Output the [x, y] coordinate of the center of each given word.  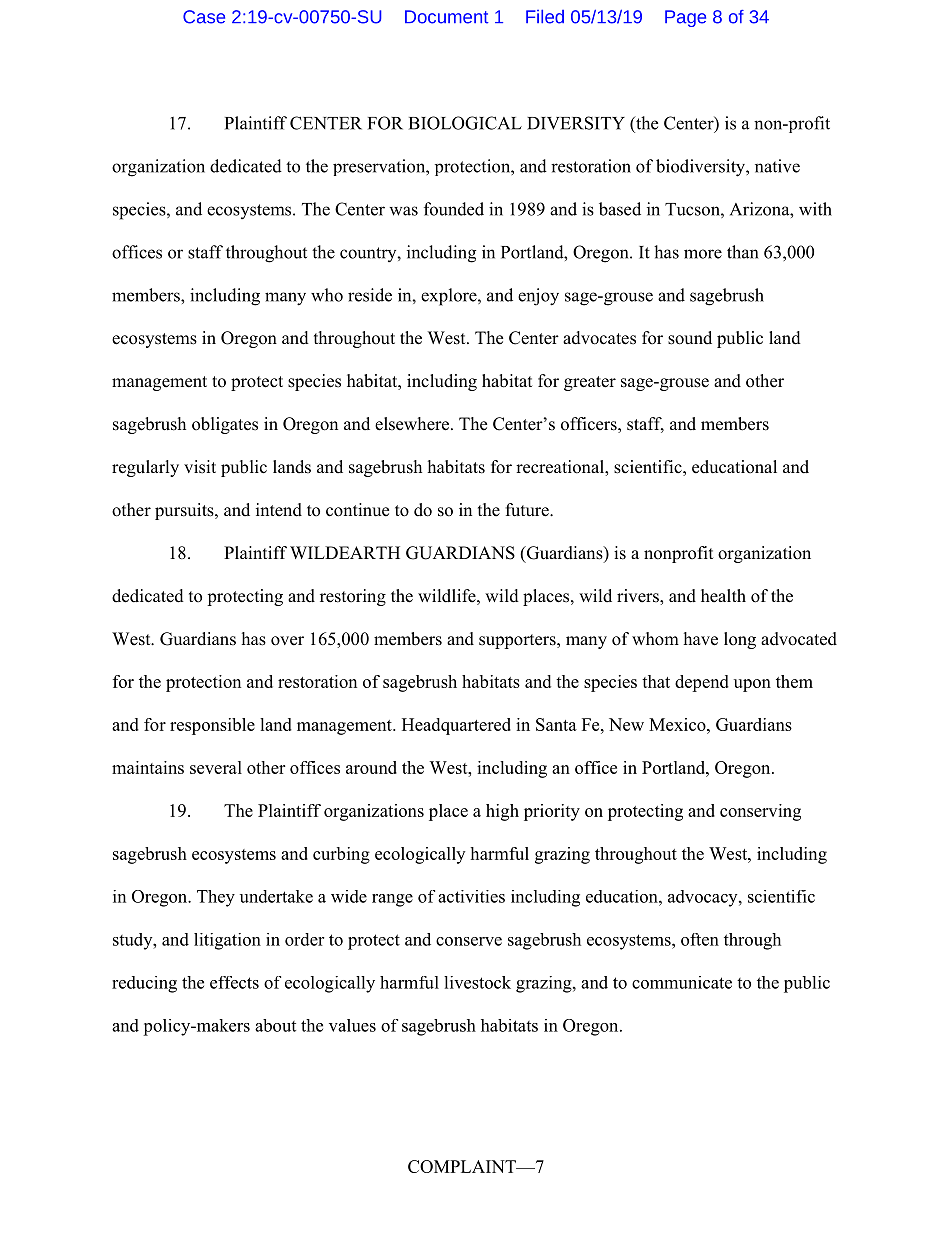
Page [685, 18]
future [528, 510]
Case [204, 17]
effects [234, 982]
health [723, 596]
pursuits [185, 511]
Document [447, 17]
